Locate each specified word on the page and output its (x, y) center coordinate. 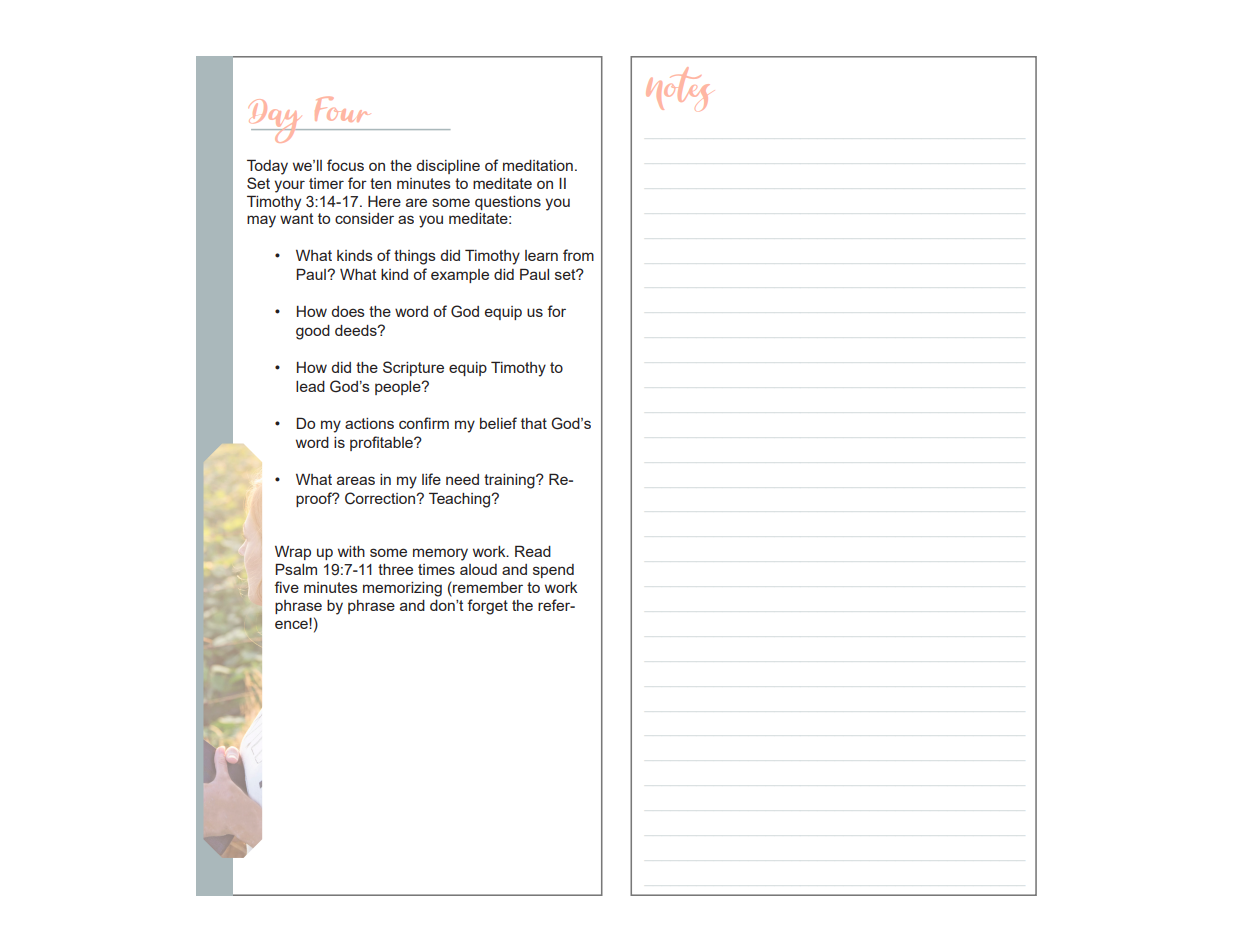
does (348, 311)
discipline (448, 167)
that (534, 423)
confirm (424, 423)
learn (541, 255)
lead (310, 386)
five (287, 587)
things (415, 257)
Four (341, 109)
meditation (538, 165)
